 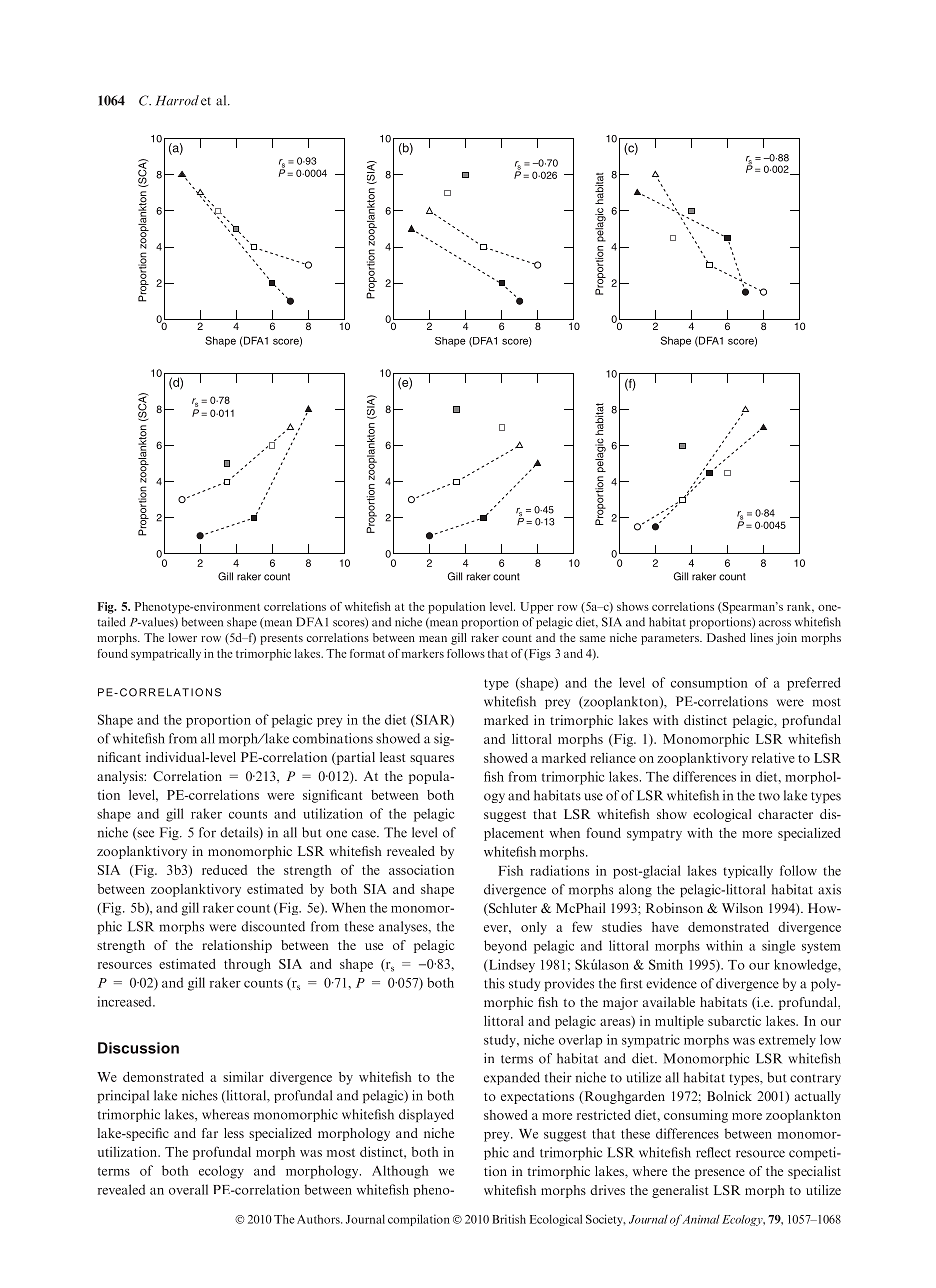 I want to click on Harrod, so click(x=177, y=100).
